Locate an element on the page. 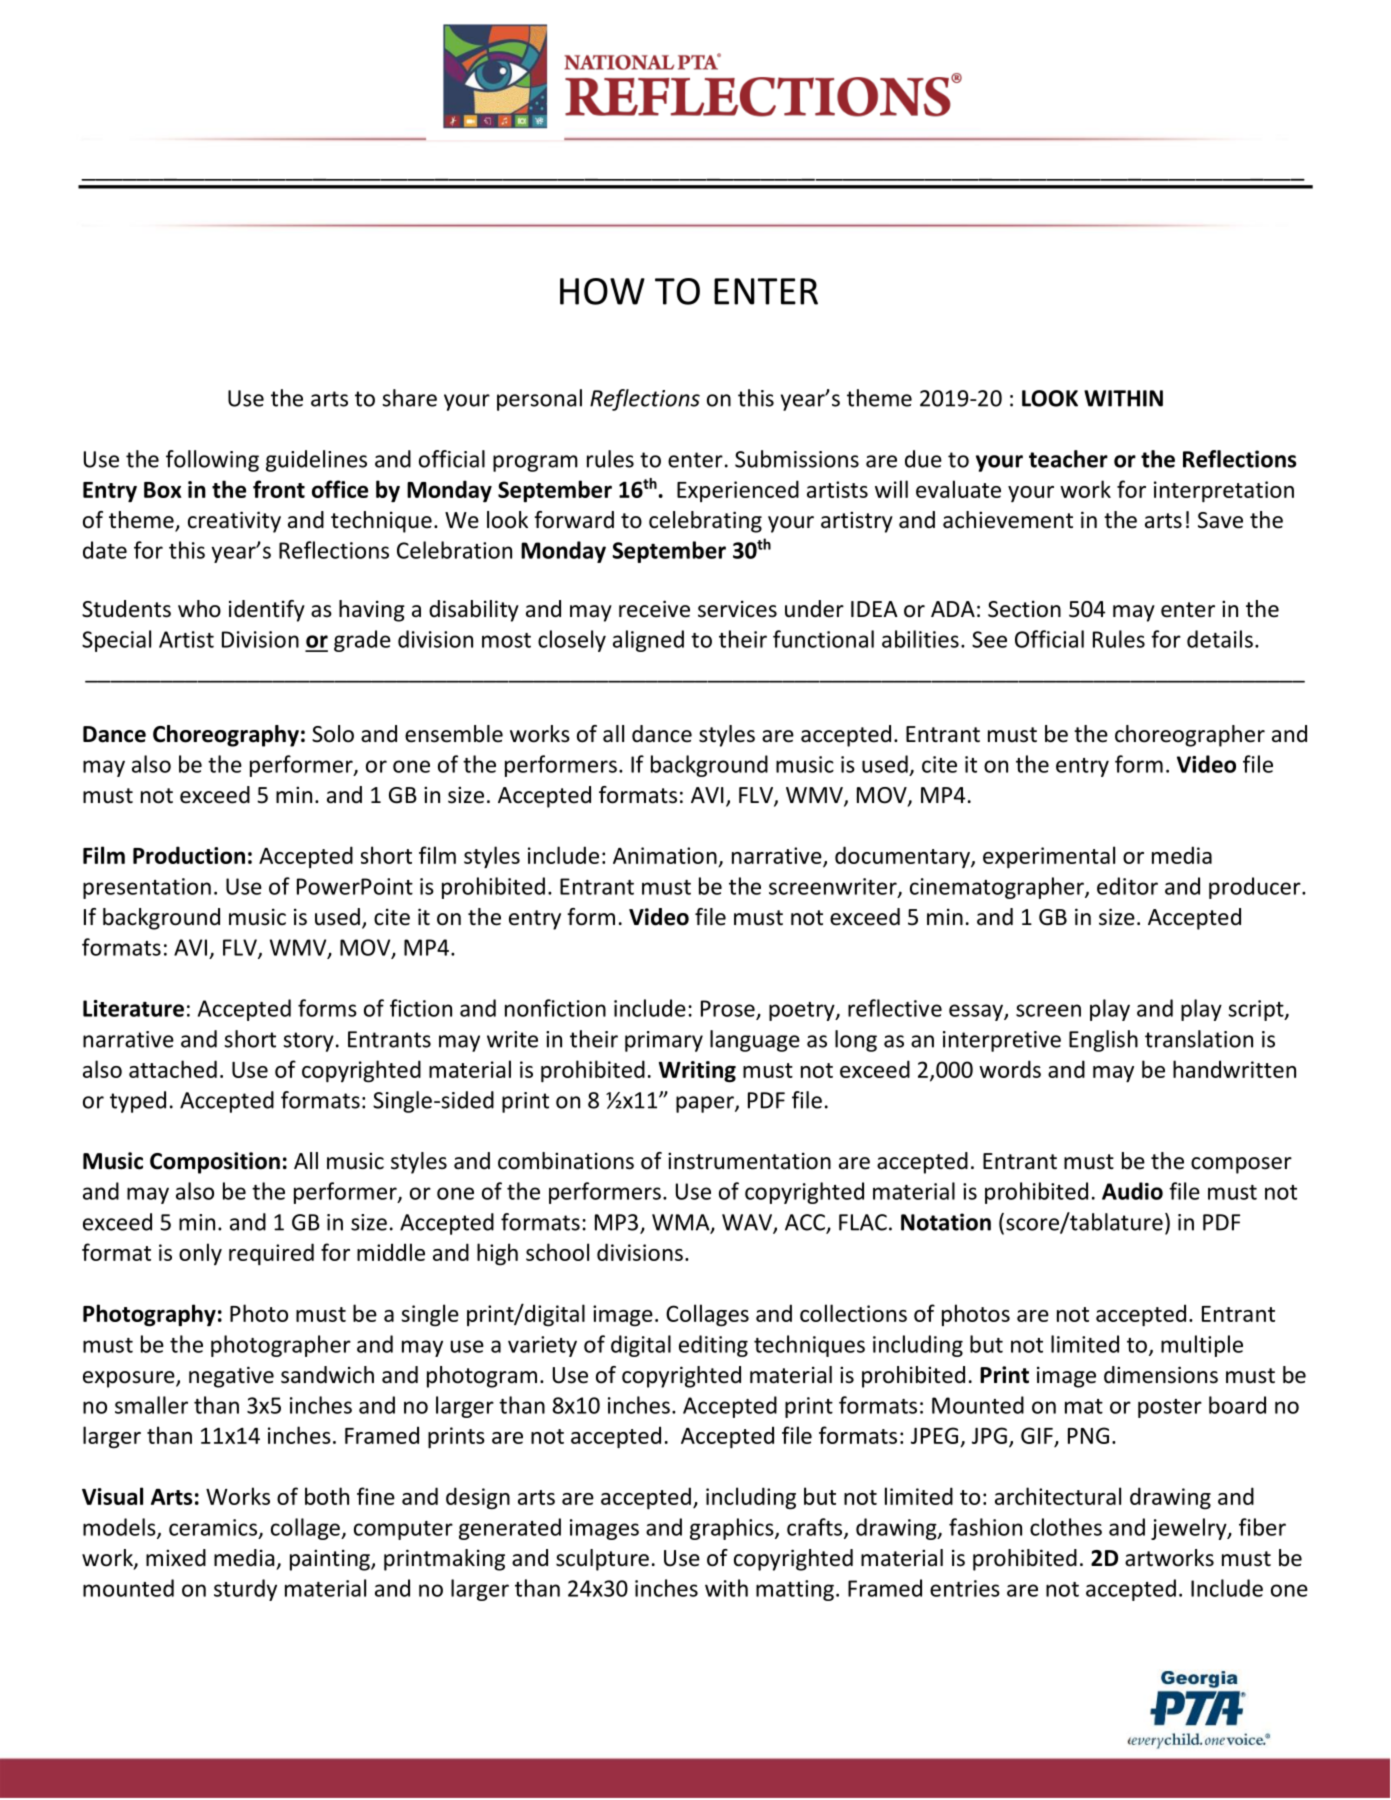  editor is located at coordinates (1127, 886).
